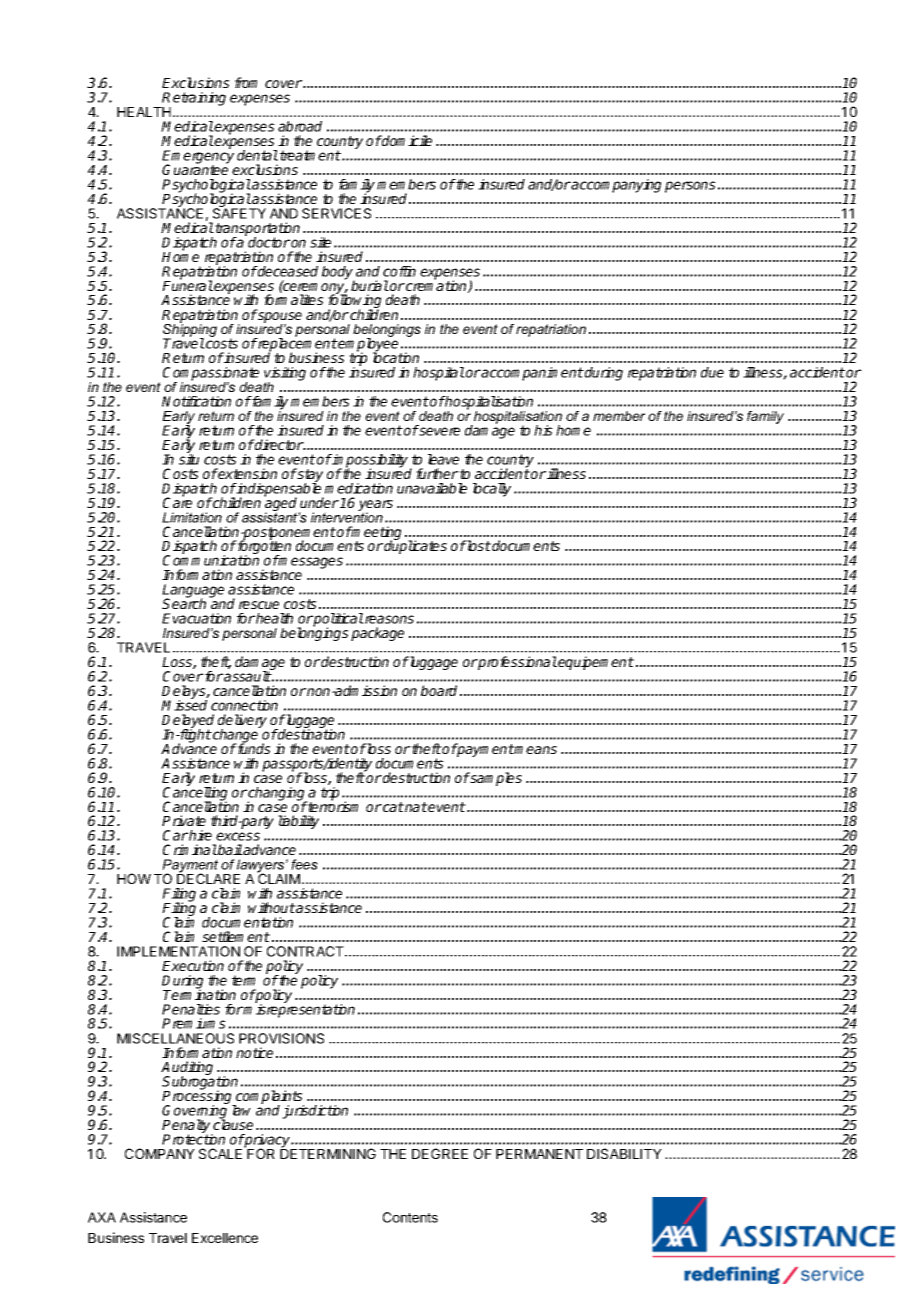 The height and width of the screenshot is (1308, 924). Describe the element at coordinates (624, 1153) in the screenshot. I see `DISABILITY` at that location.
